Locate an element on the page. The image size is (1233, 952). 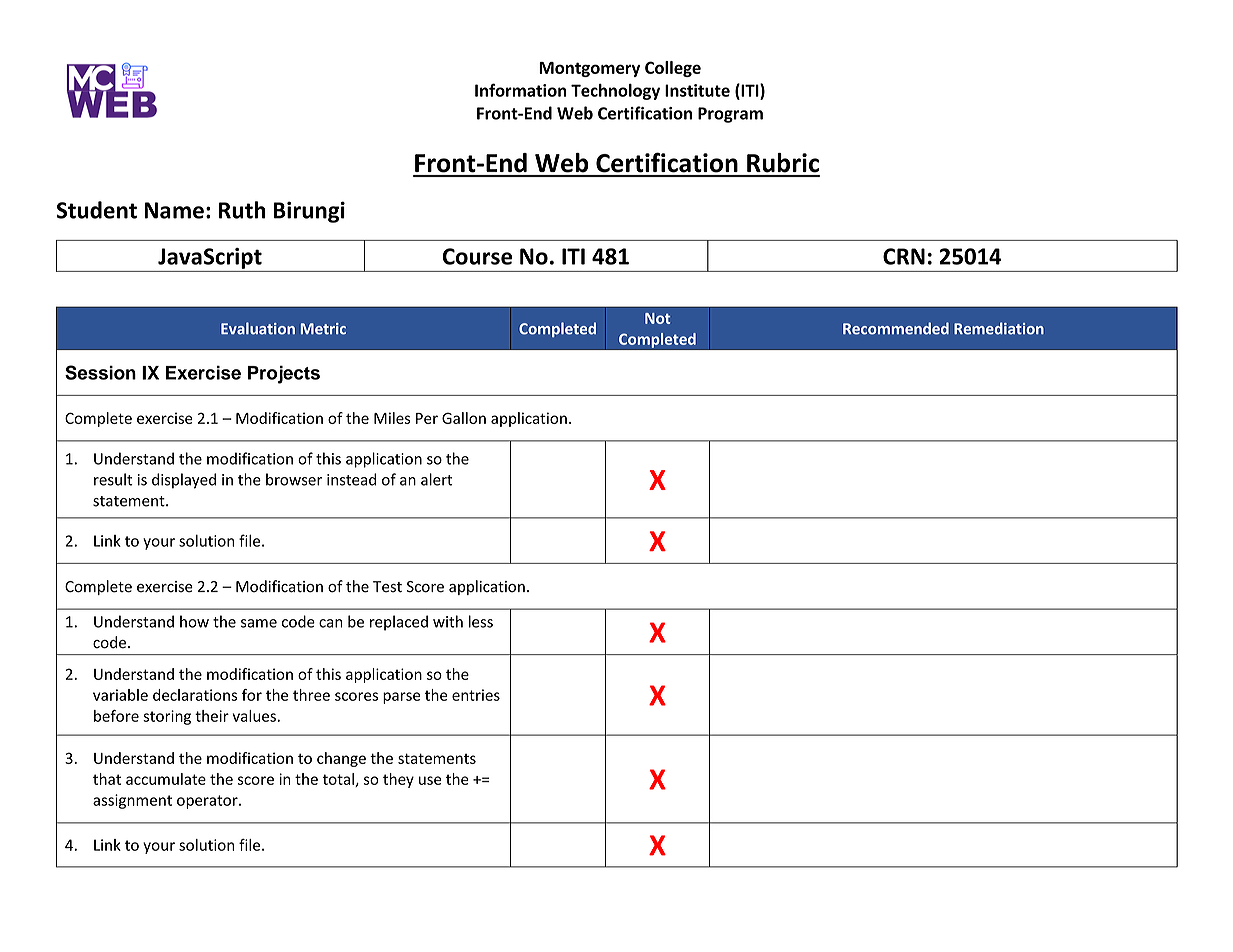
Information is located at coordinates (520, 90).
